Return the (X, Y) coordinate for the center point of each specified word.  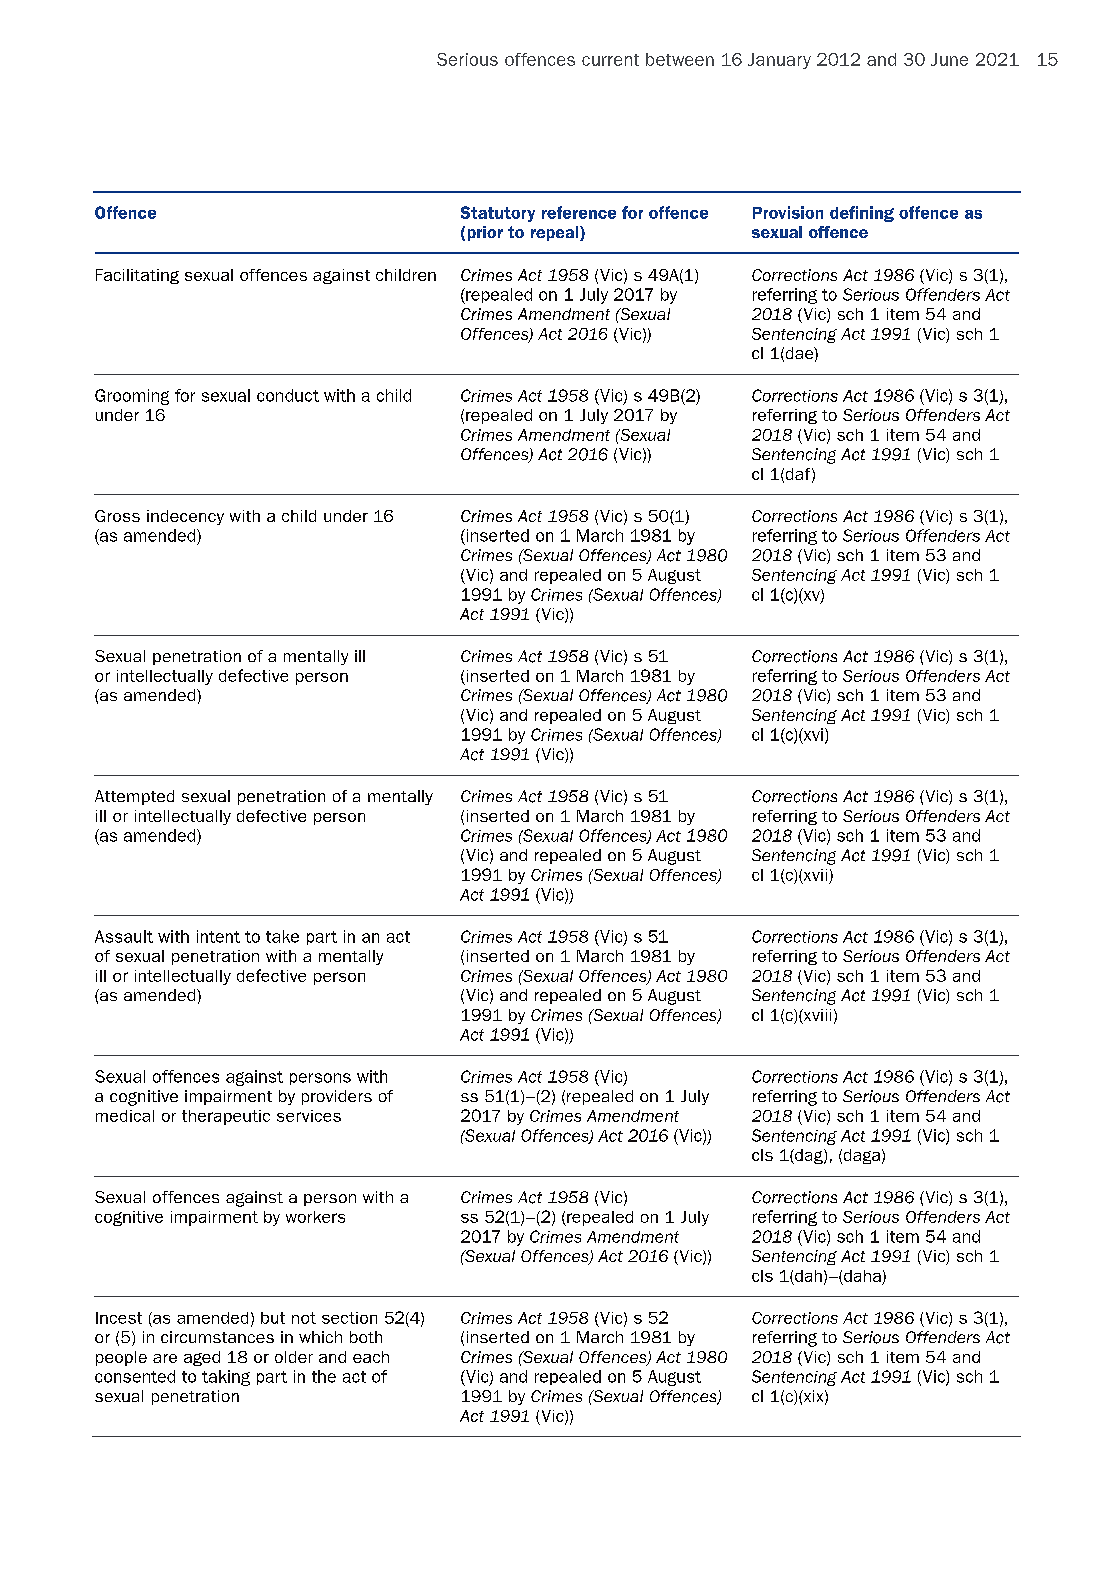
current (610, 60)
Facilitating (137, 276)
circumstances (217, 1337)
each (371, 1357)
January (779, 61)
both (366, 1337)
